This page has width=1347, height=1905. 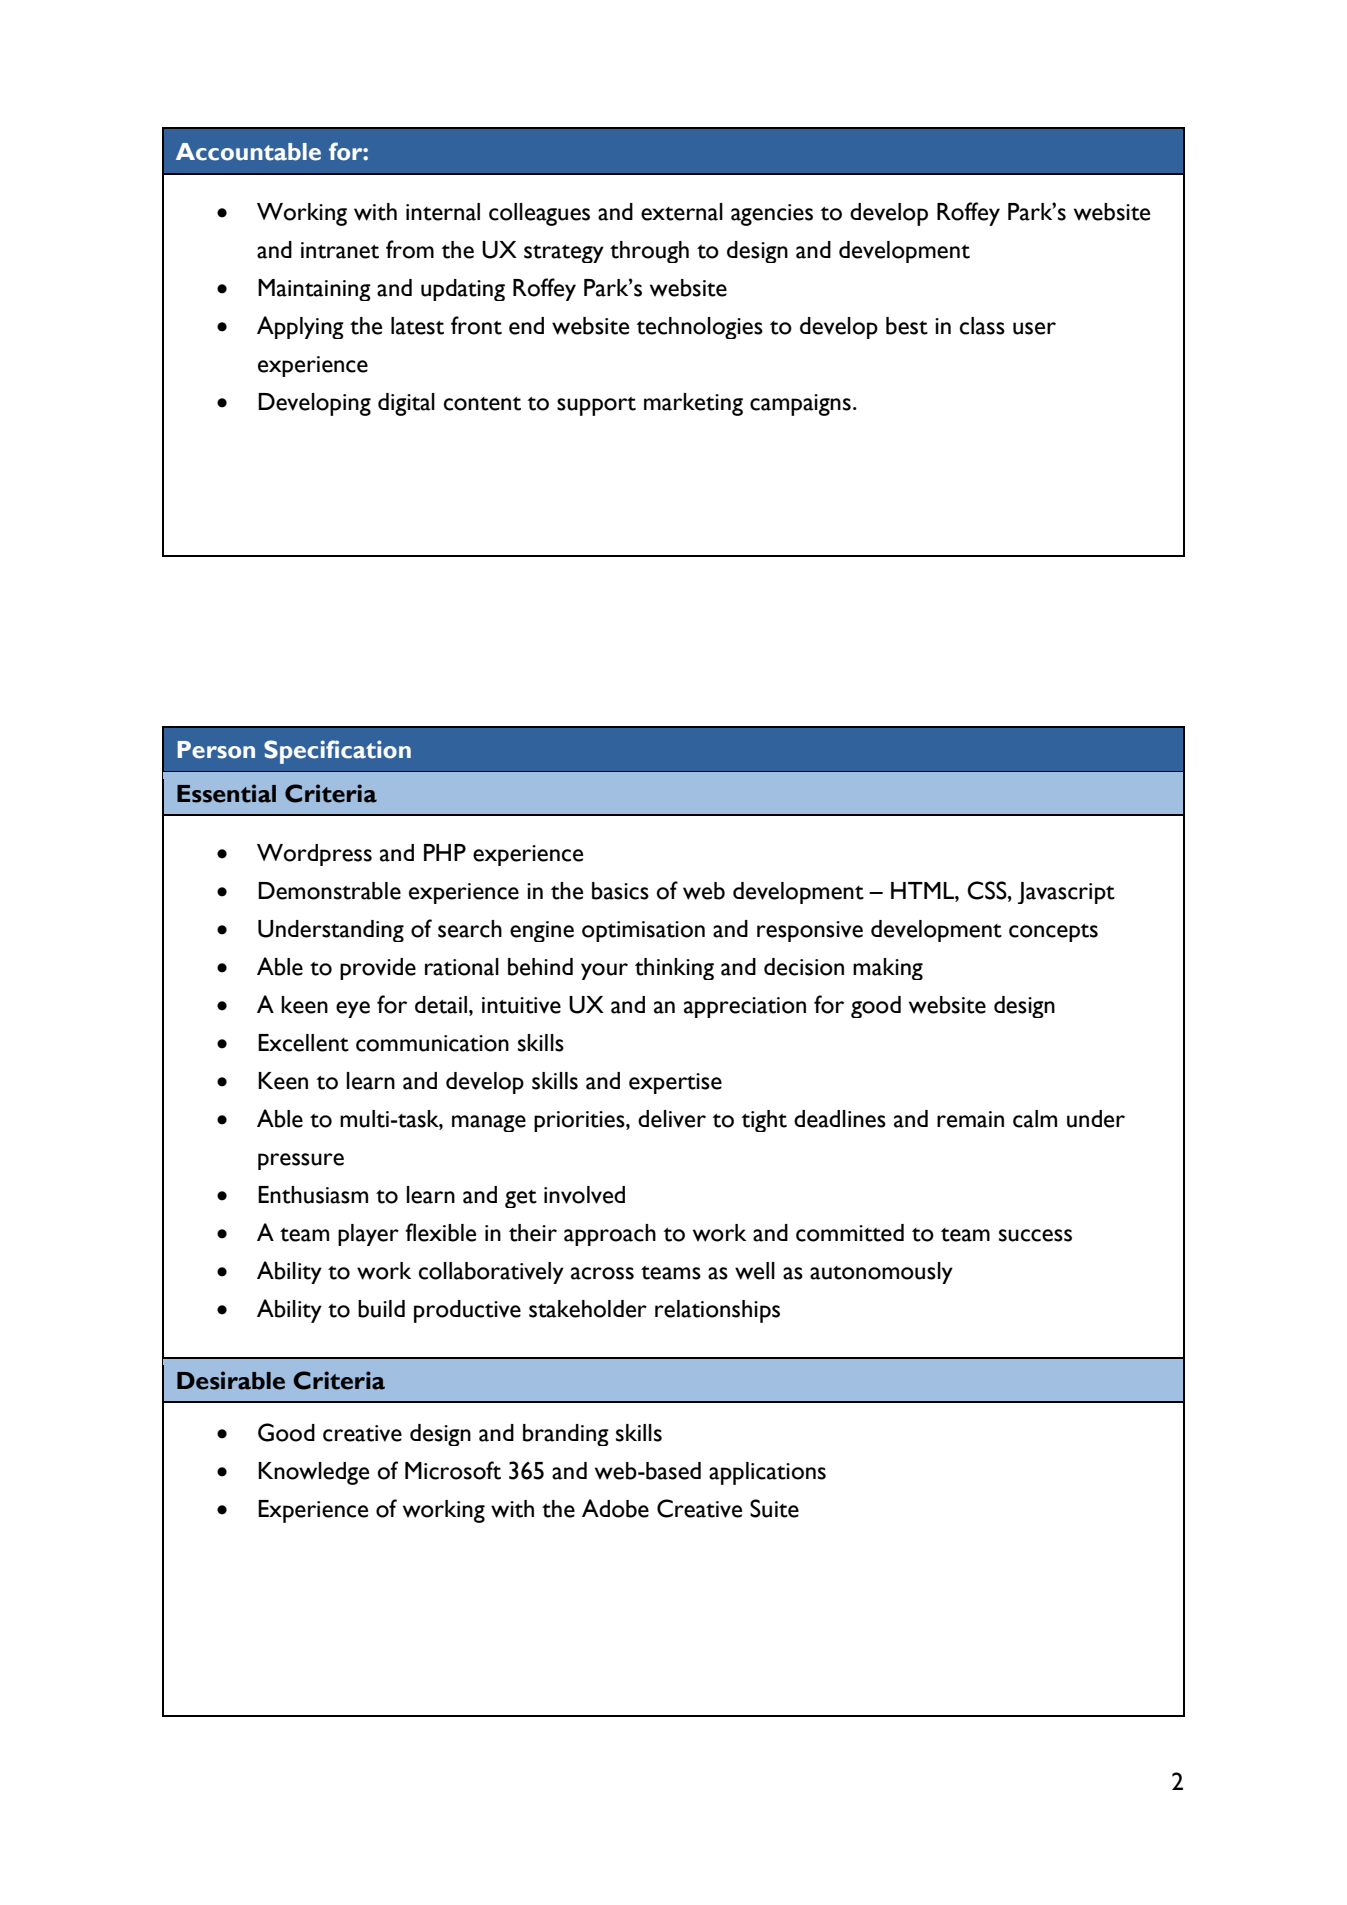 What do you see at coordinates (353, 1009) in the page?
I see `eye` at bounding box center [353, 1009].
